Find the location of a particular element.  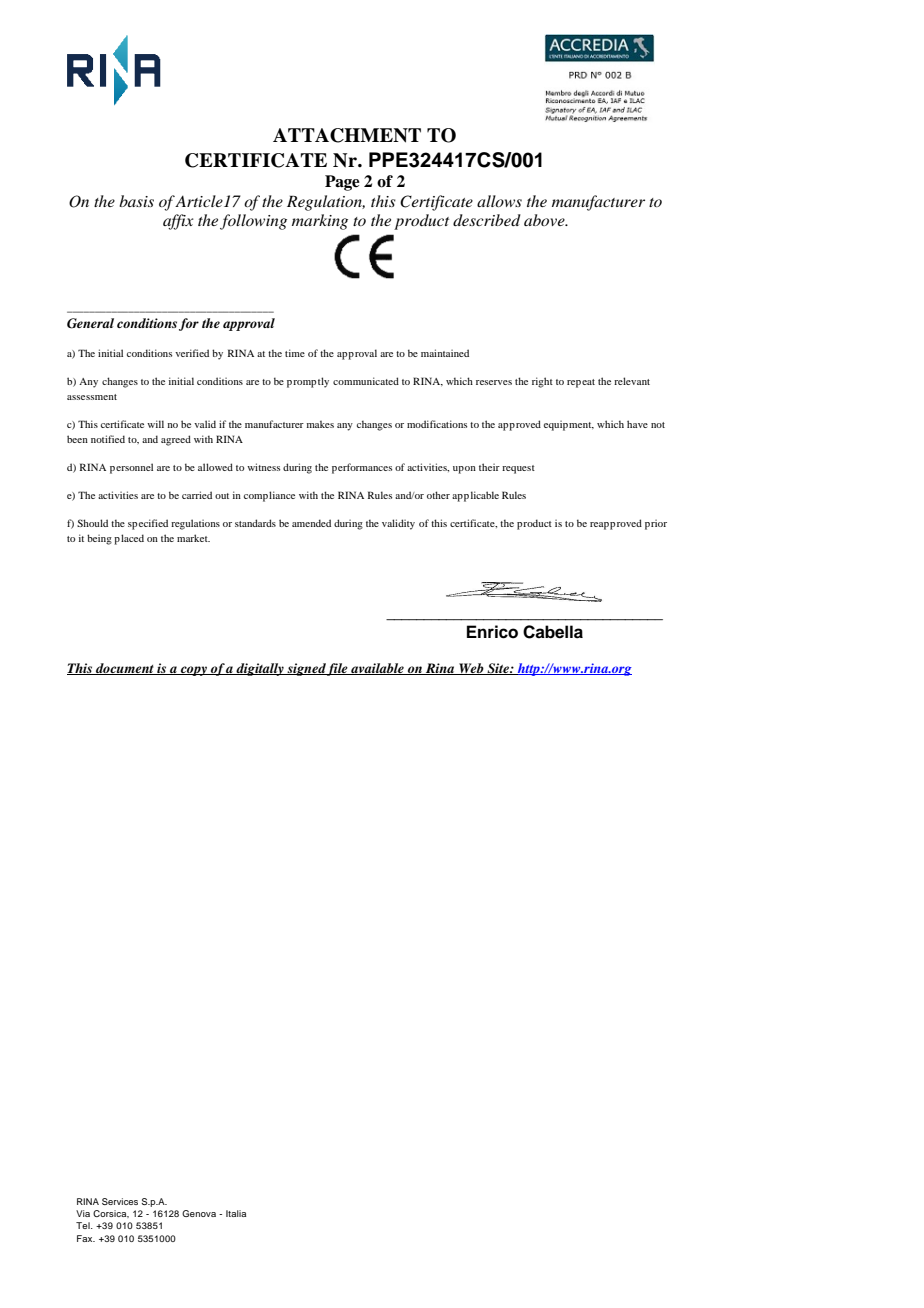

Page is located at coordinates (342, 183).
